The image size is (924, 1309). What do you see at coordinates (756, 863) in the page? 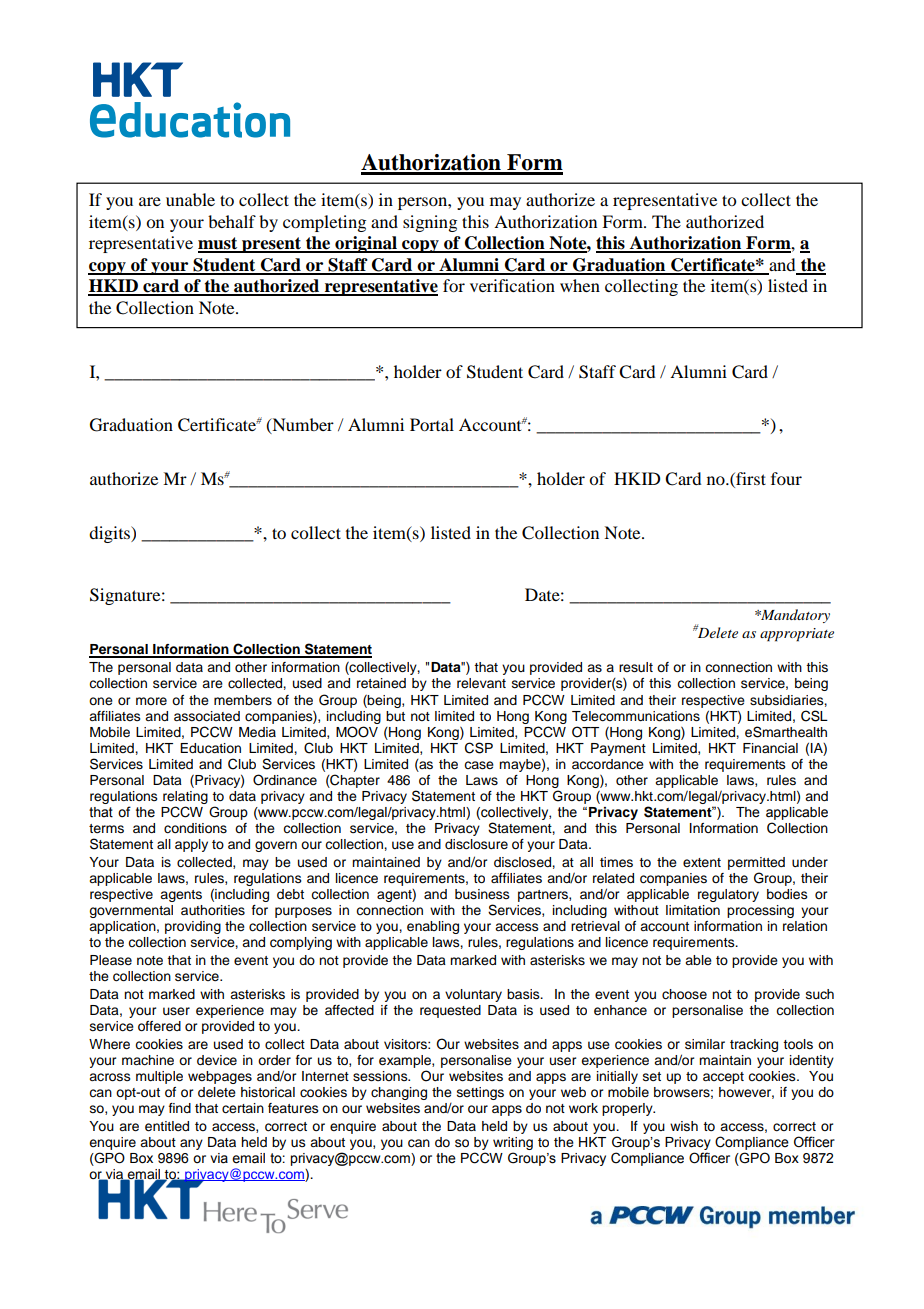
I see `permitted` at bounding box center [756, 863].
